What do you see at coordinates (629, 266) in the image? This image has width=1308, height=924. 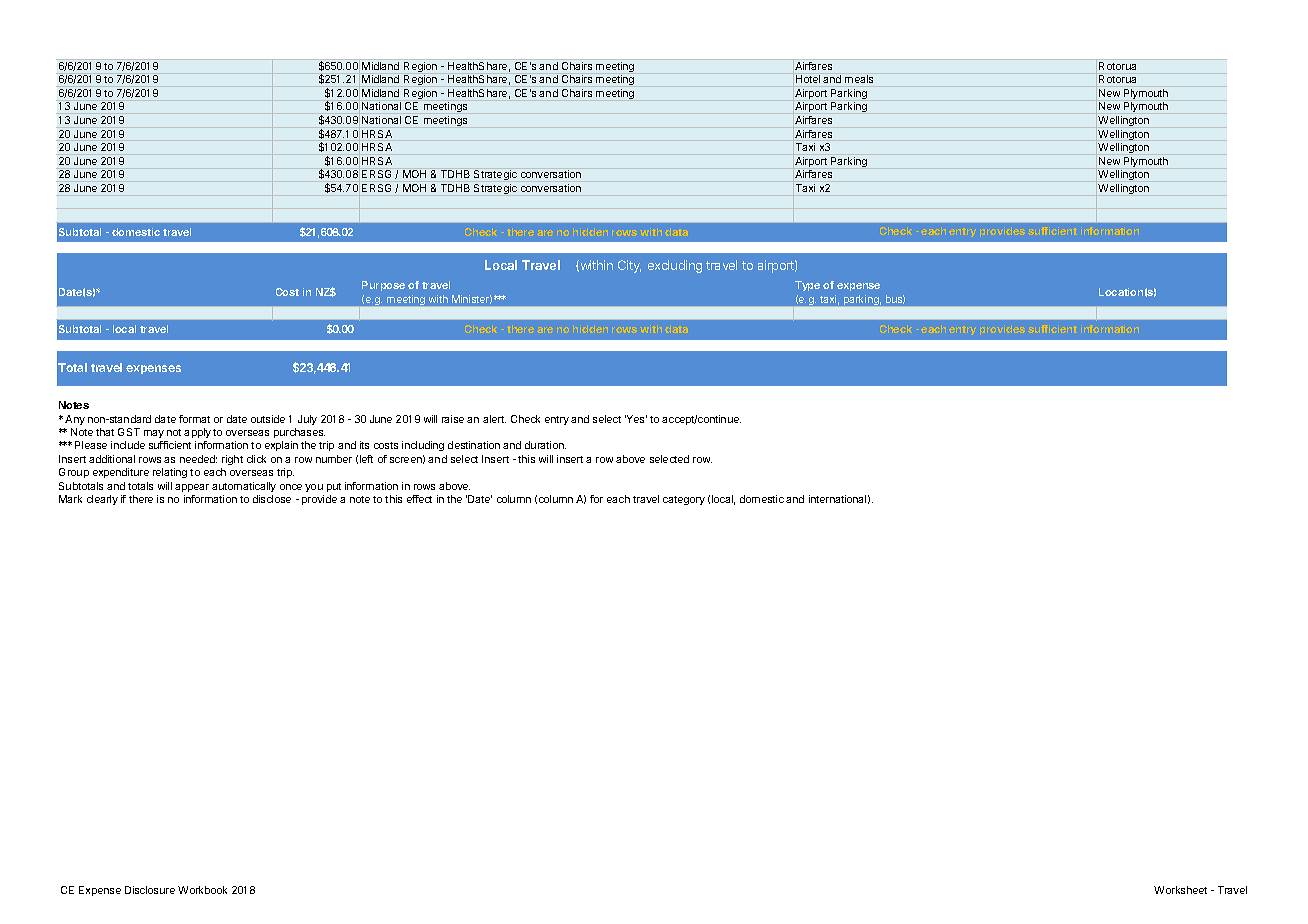 I see `City` at bounding box center [629, 266].
